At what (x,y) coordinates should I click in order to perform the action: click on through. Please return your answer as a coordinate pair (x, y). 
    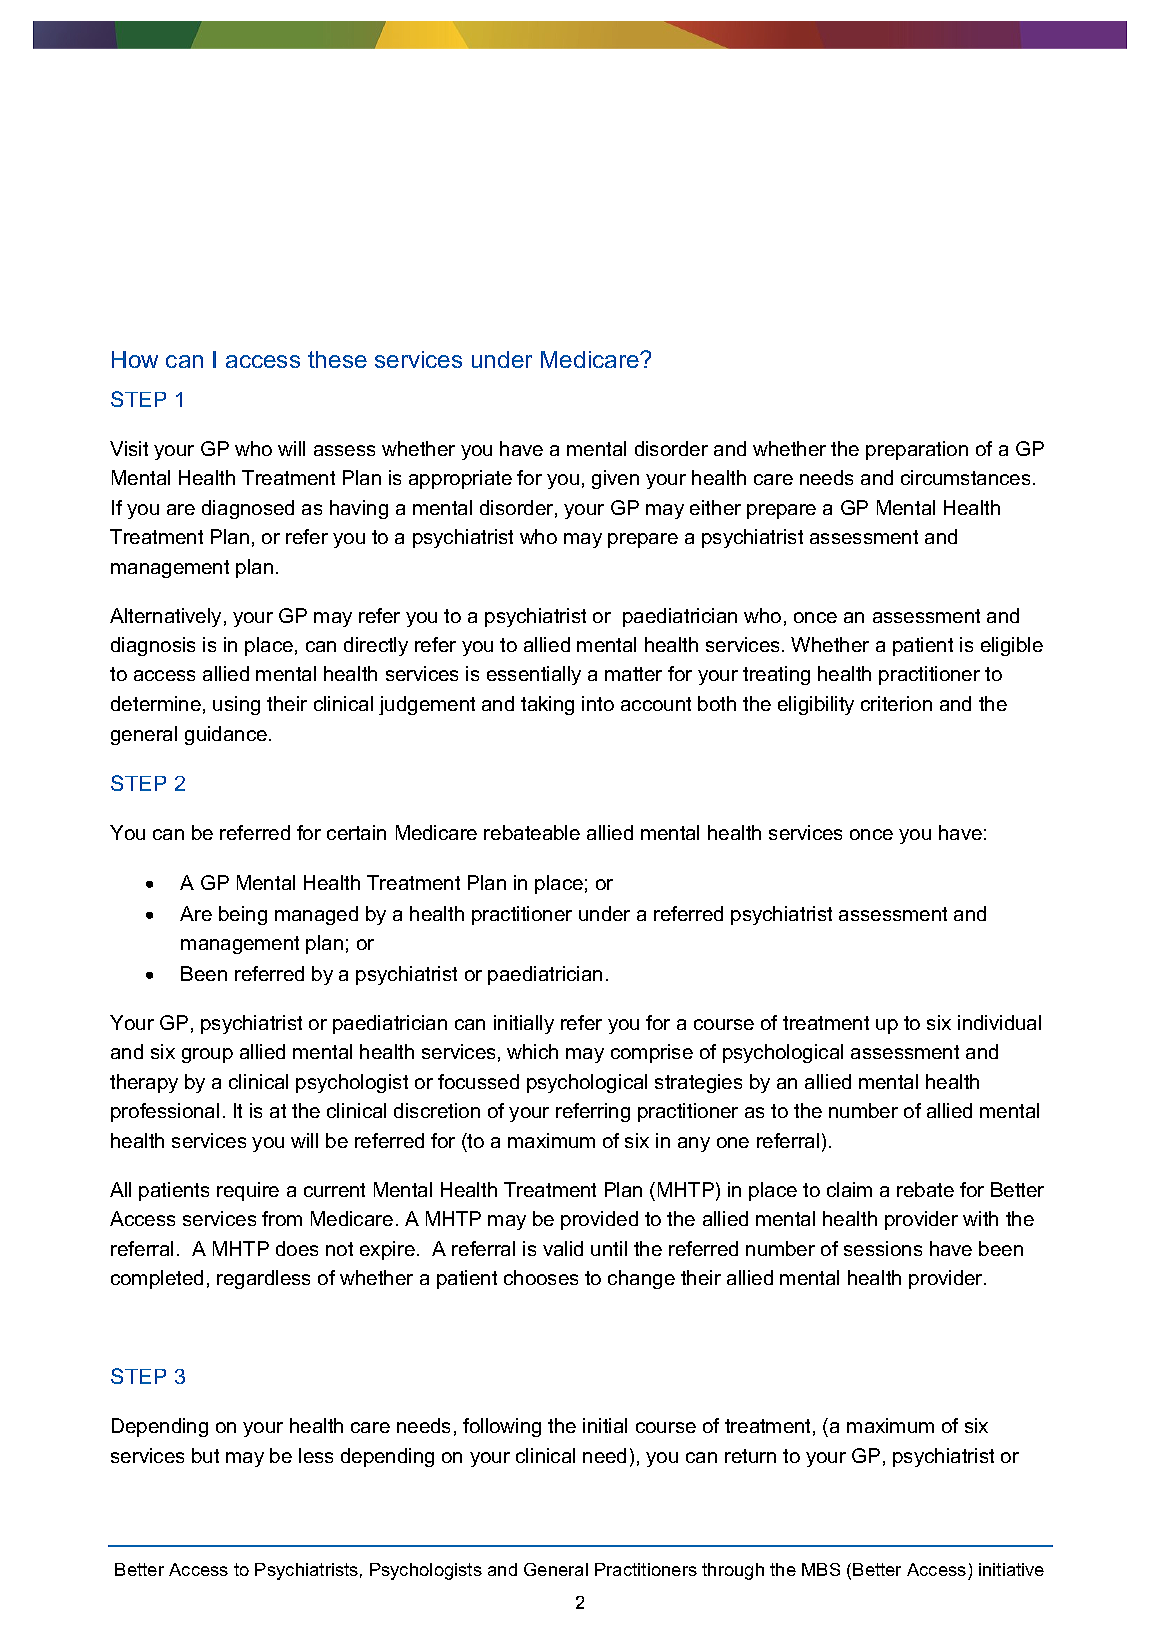
    Looking at the image, I should click on (733, 1571).
